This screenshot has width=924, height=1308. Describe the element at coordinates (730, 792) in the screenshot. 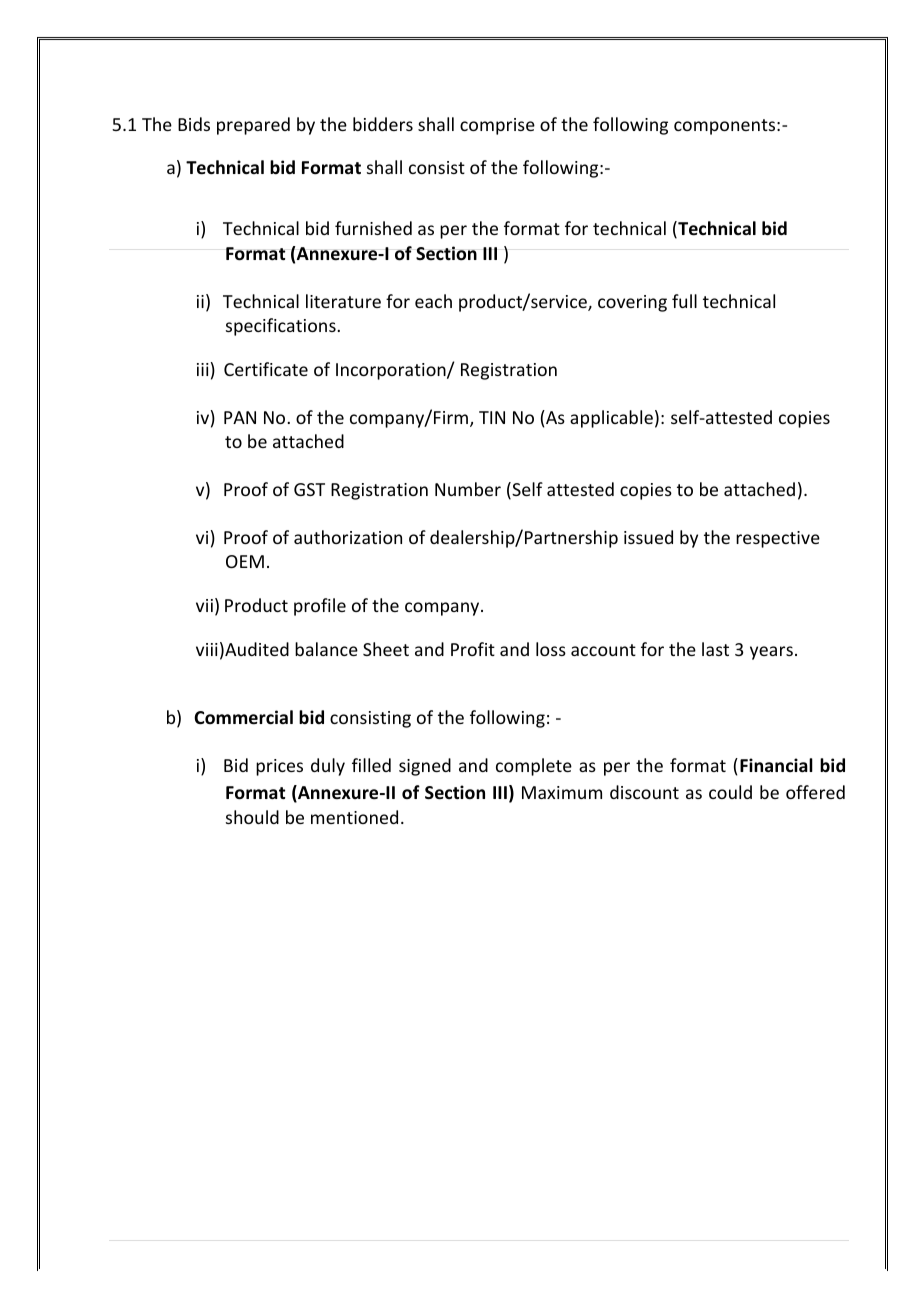

I see `could` at that location.
